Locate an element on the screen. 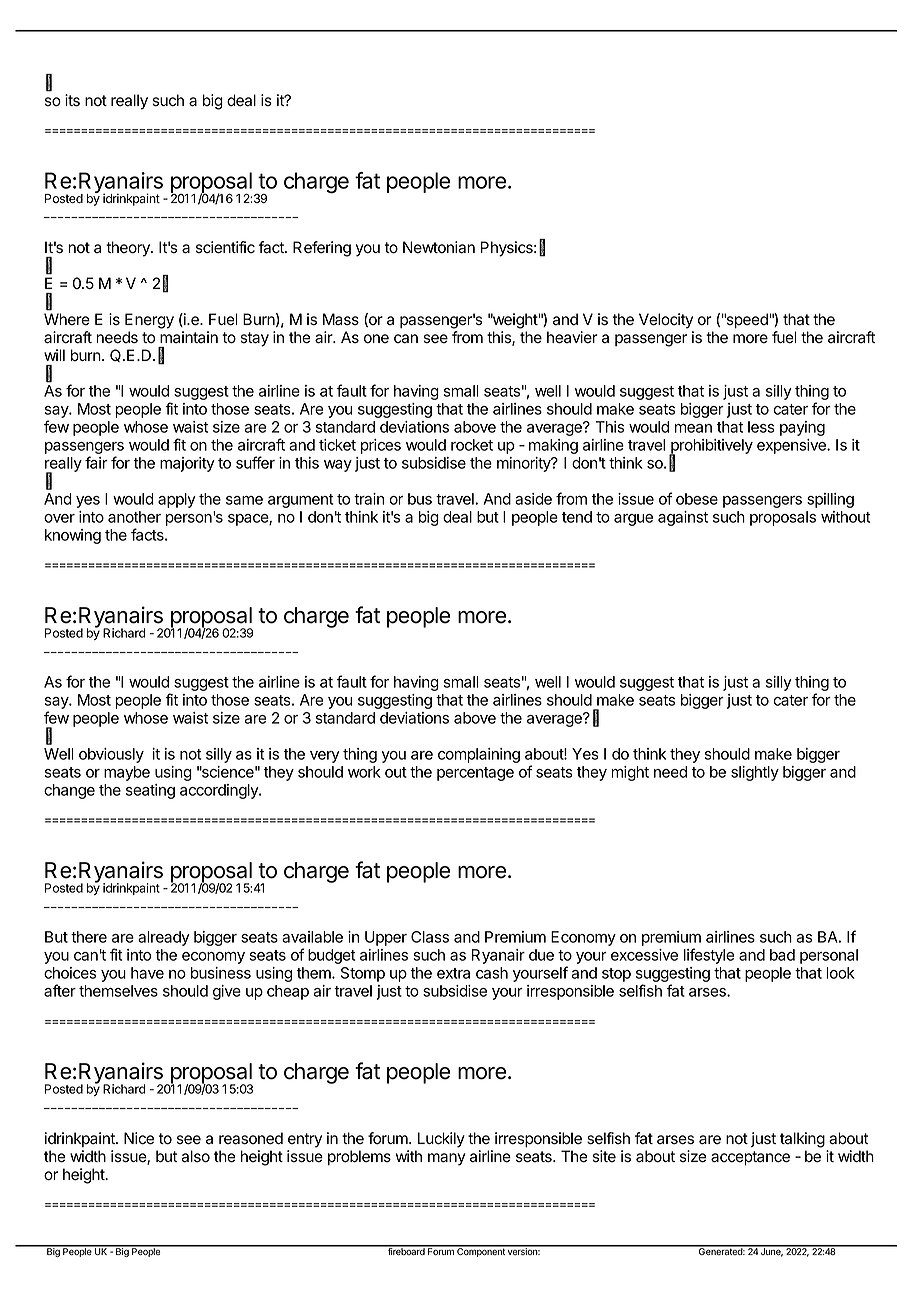  Newtonian is located at coordinates (439, 247).
